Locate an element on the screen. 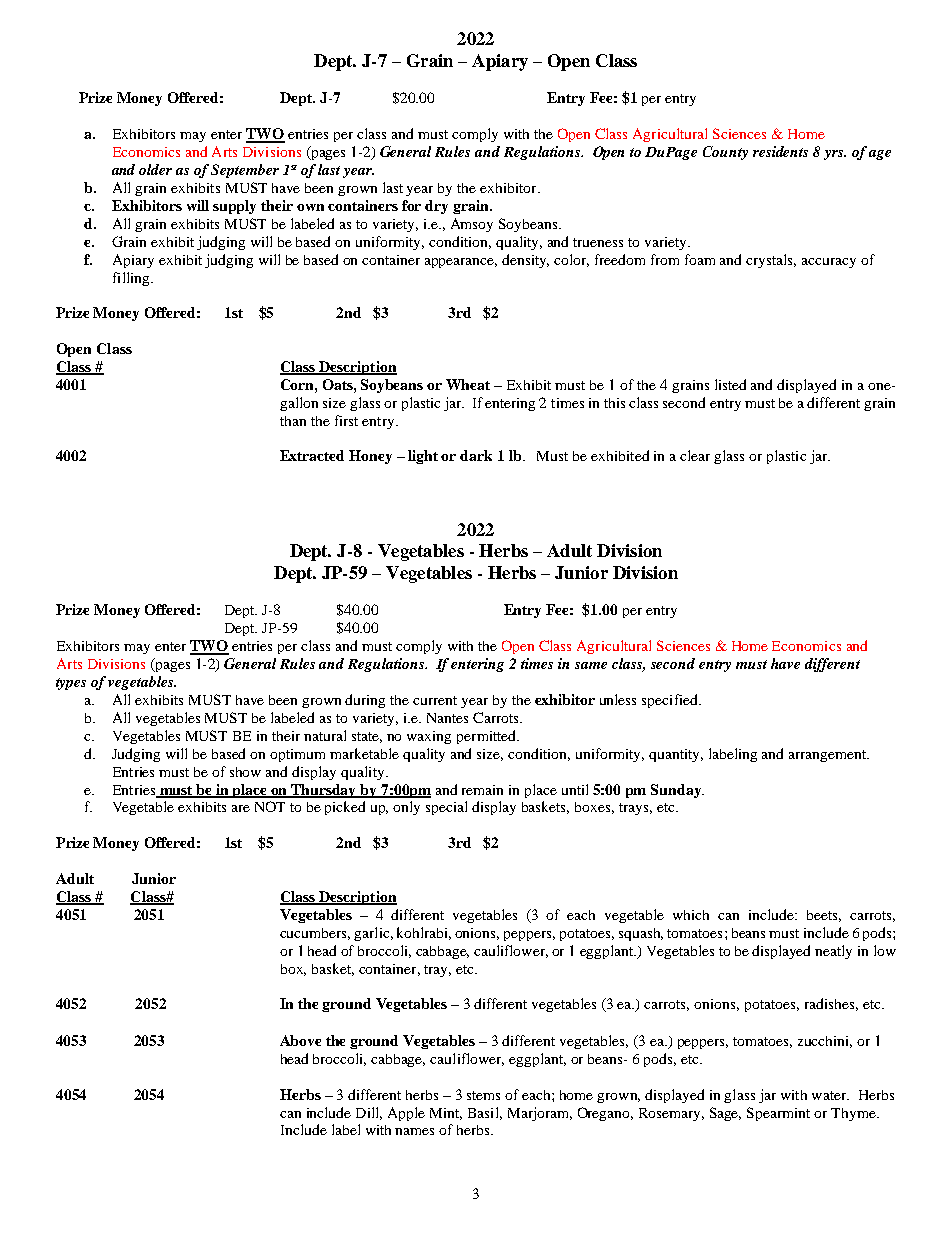 The height and width of the screenshot is (1233, 952). are is located at coordinates (241, 808).
